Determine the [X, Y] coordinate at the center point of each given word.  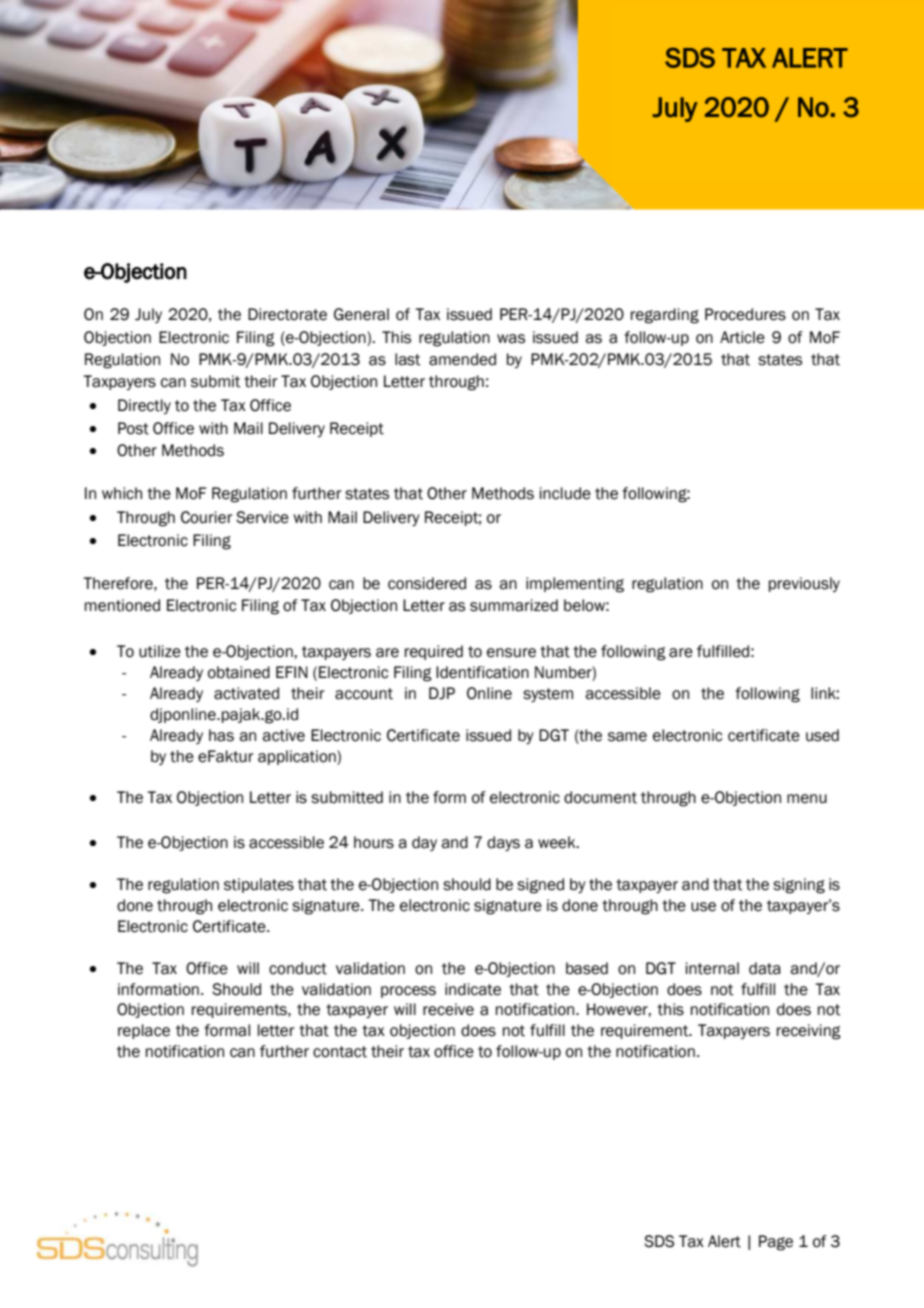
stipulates [259, 885]
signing [799, 886]
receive [448, 1009]
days [503, 843]
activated [246, 693]
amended [462, 359]
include [565, 493]
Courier [207, 517]
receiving [809, 1032]
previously [804, 584]
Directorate [287, 314]
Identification [482, 672]
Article [742, 337]
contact [340, 1052]
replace [144, 1031]
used [822, 735]
